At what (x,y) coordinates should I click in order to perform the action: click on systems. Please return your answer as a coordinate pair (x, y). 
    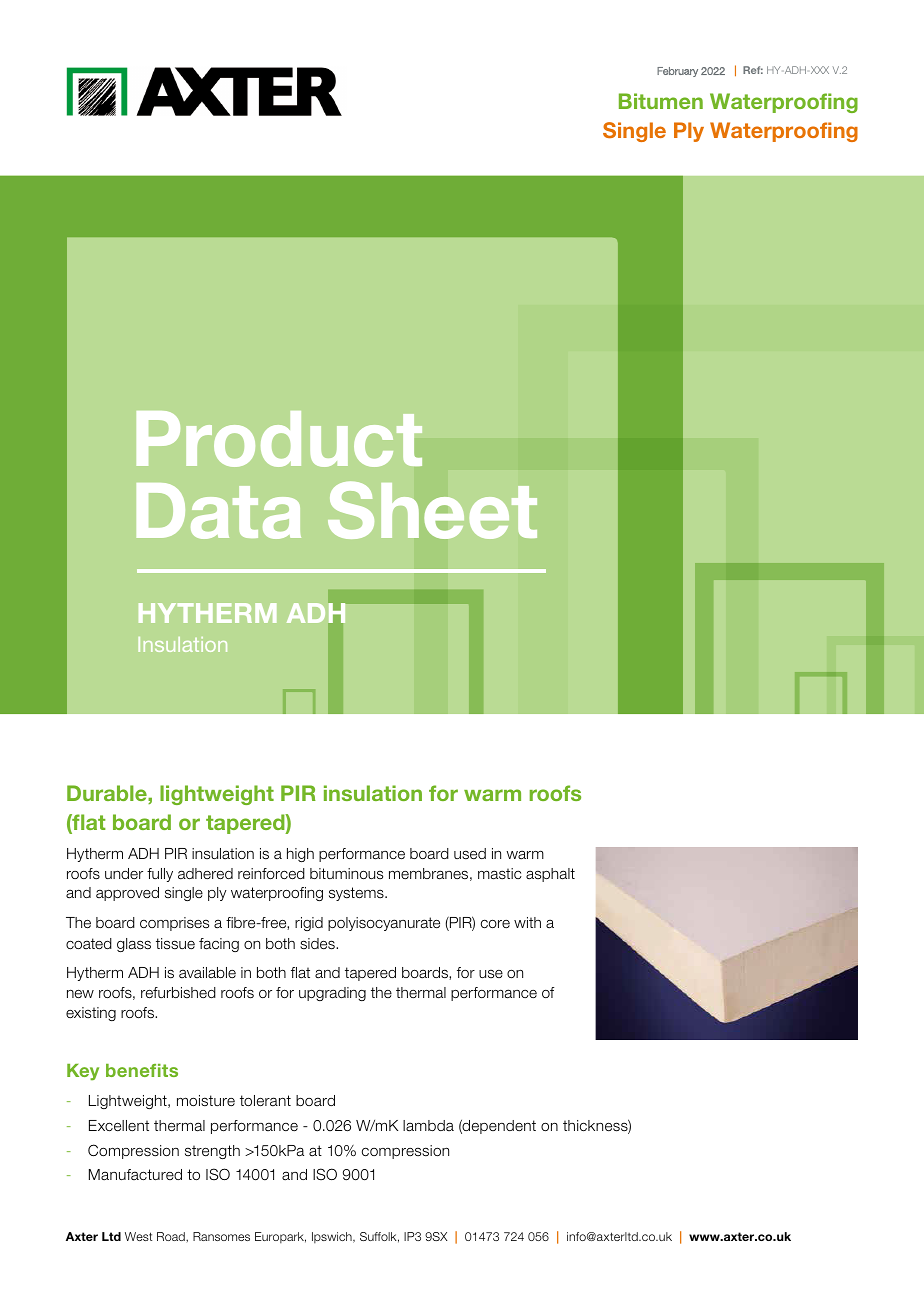
    Looking at the image, I should click on (357, 894).
